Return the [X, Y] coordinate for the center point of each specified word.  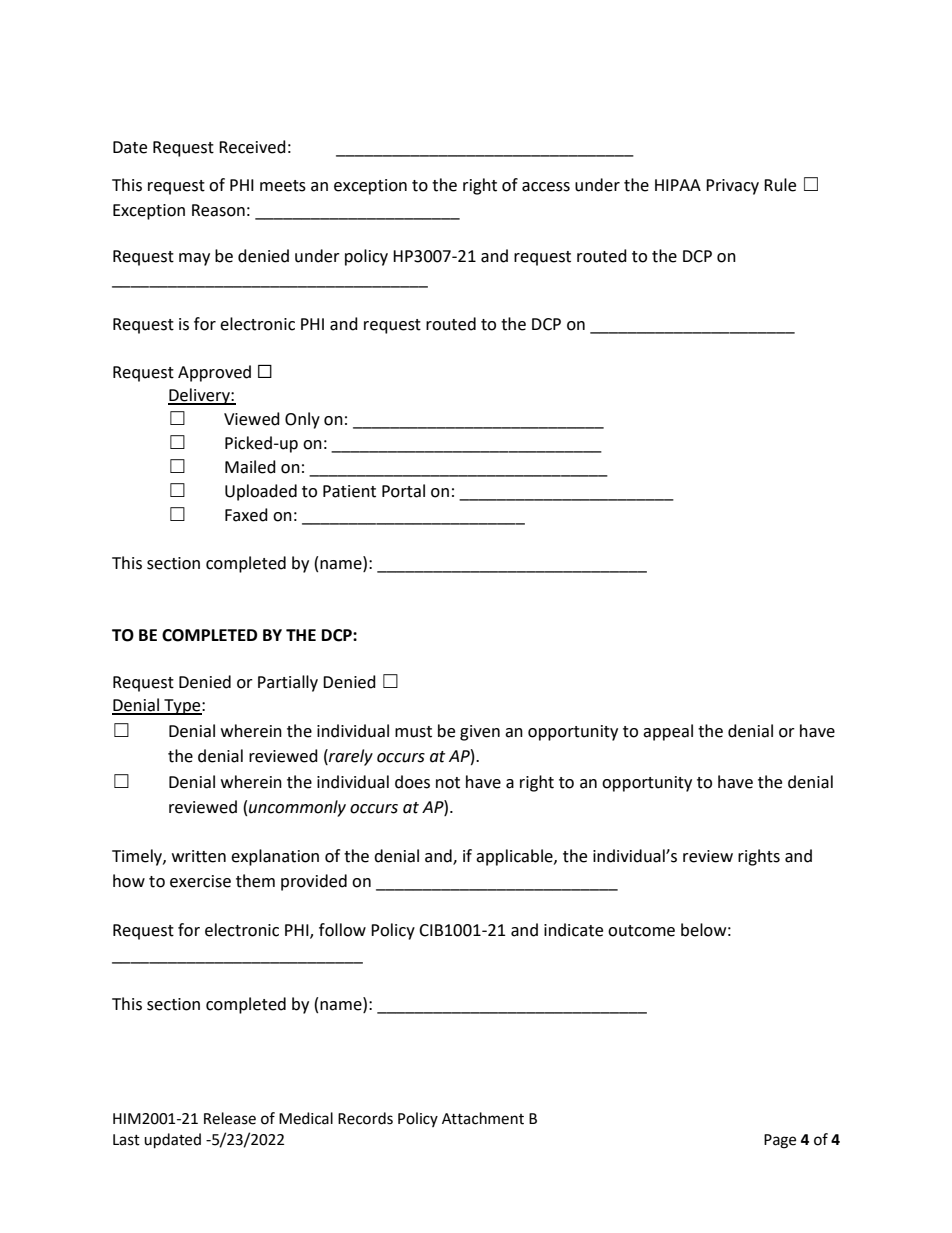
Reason [218, 210]
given [480, 733]
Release [230, 1118]
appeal [668, 732]
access [546, 187]
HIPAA [678, 185]
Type [182, 707]
